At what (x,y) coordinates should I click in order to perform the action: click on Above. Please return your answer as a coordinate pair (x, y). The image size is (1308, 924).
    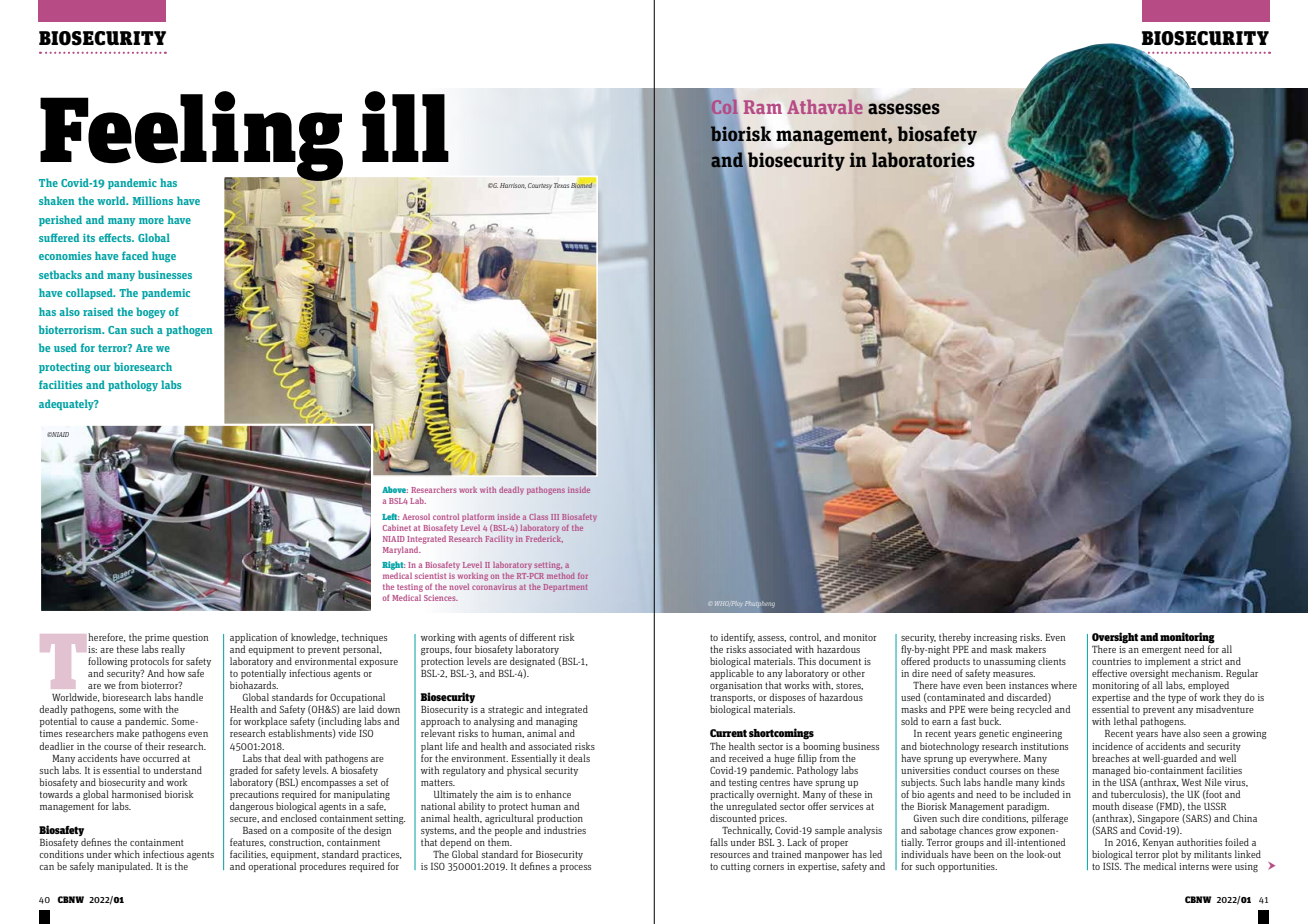
    Looking at the image, I should click on (395, 489).
